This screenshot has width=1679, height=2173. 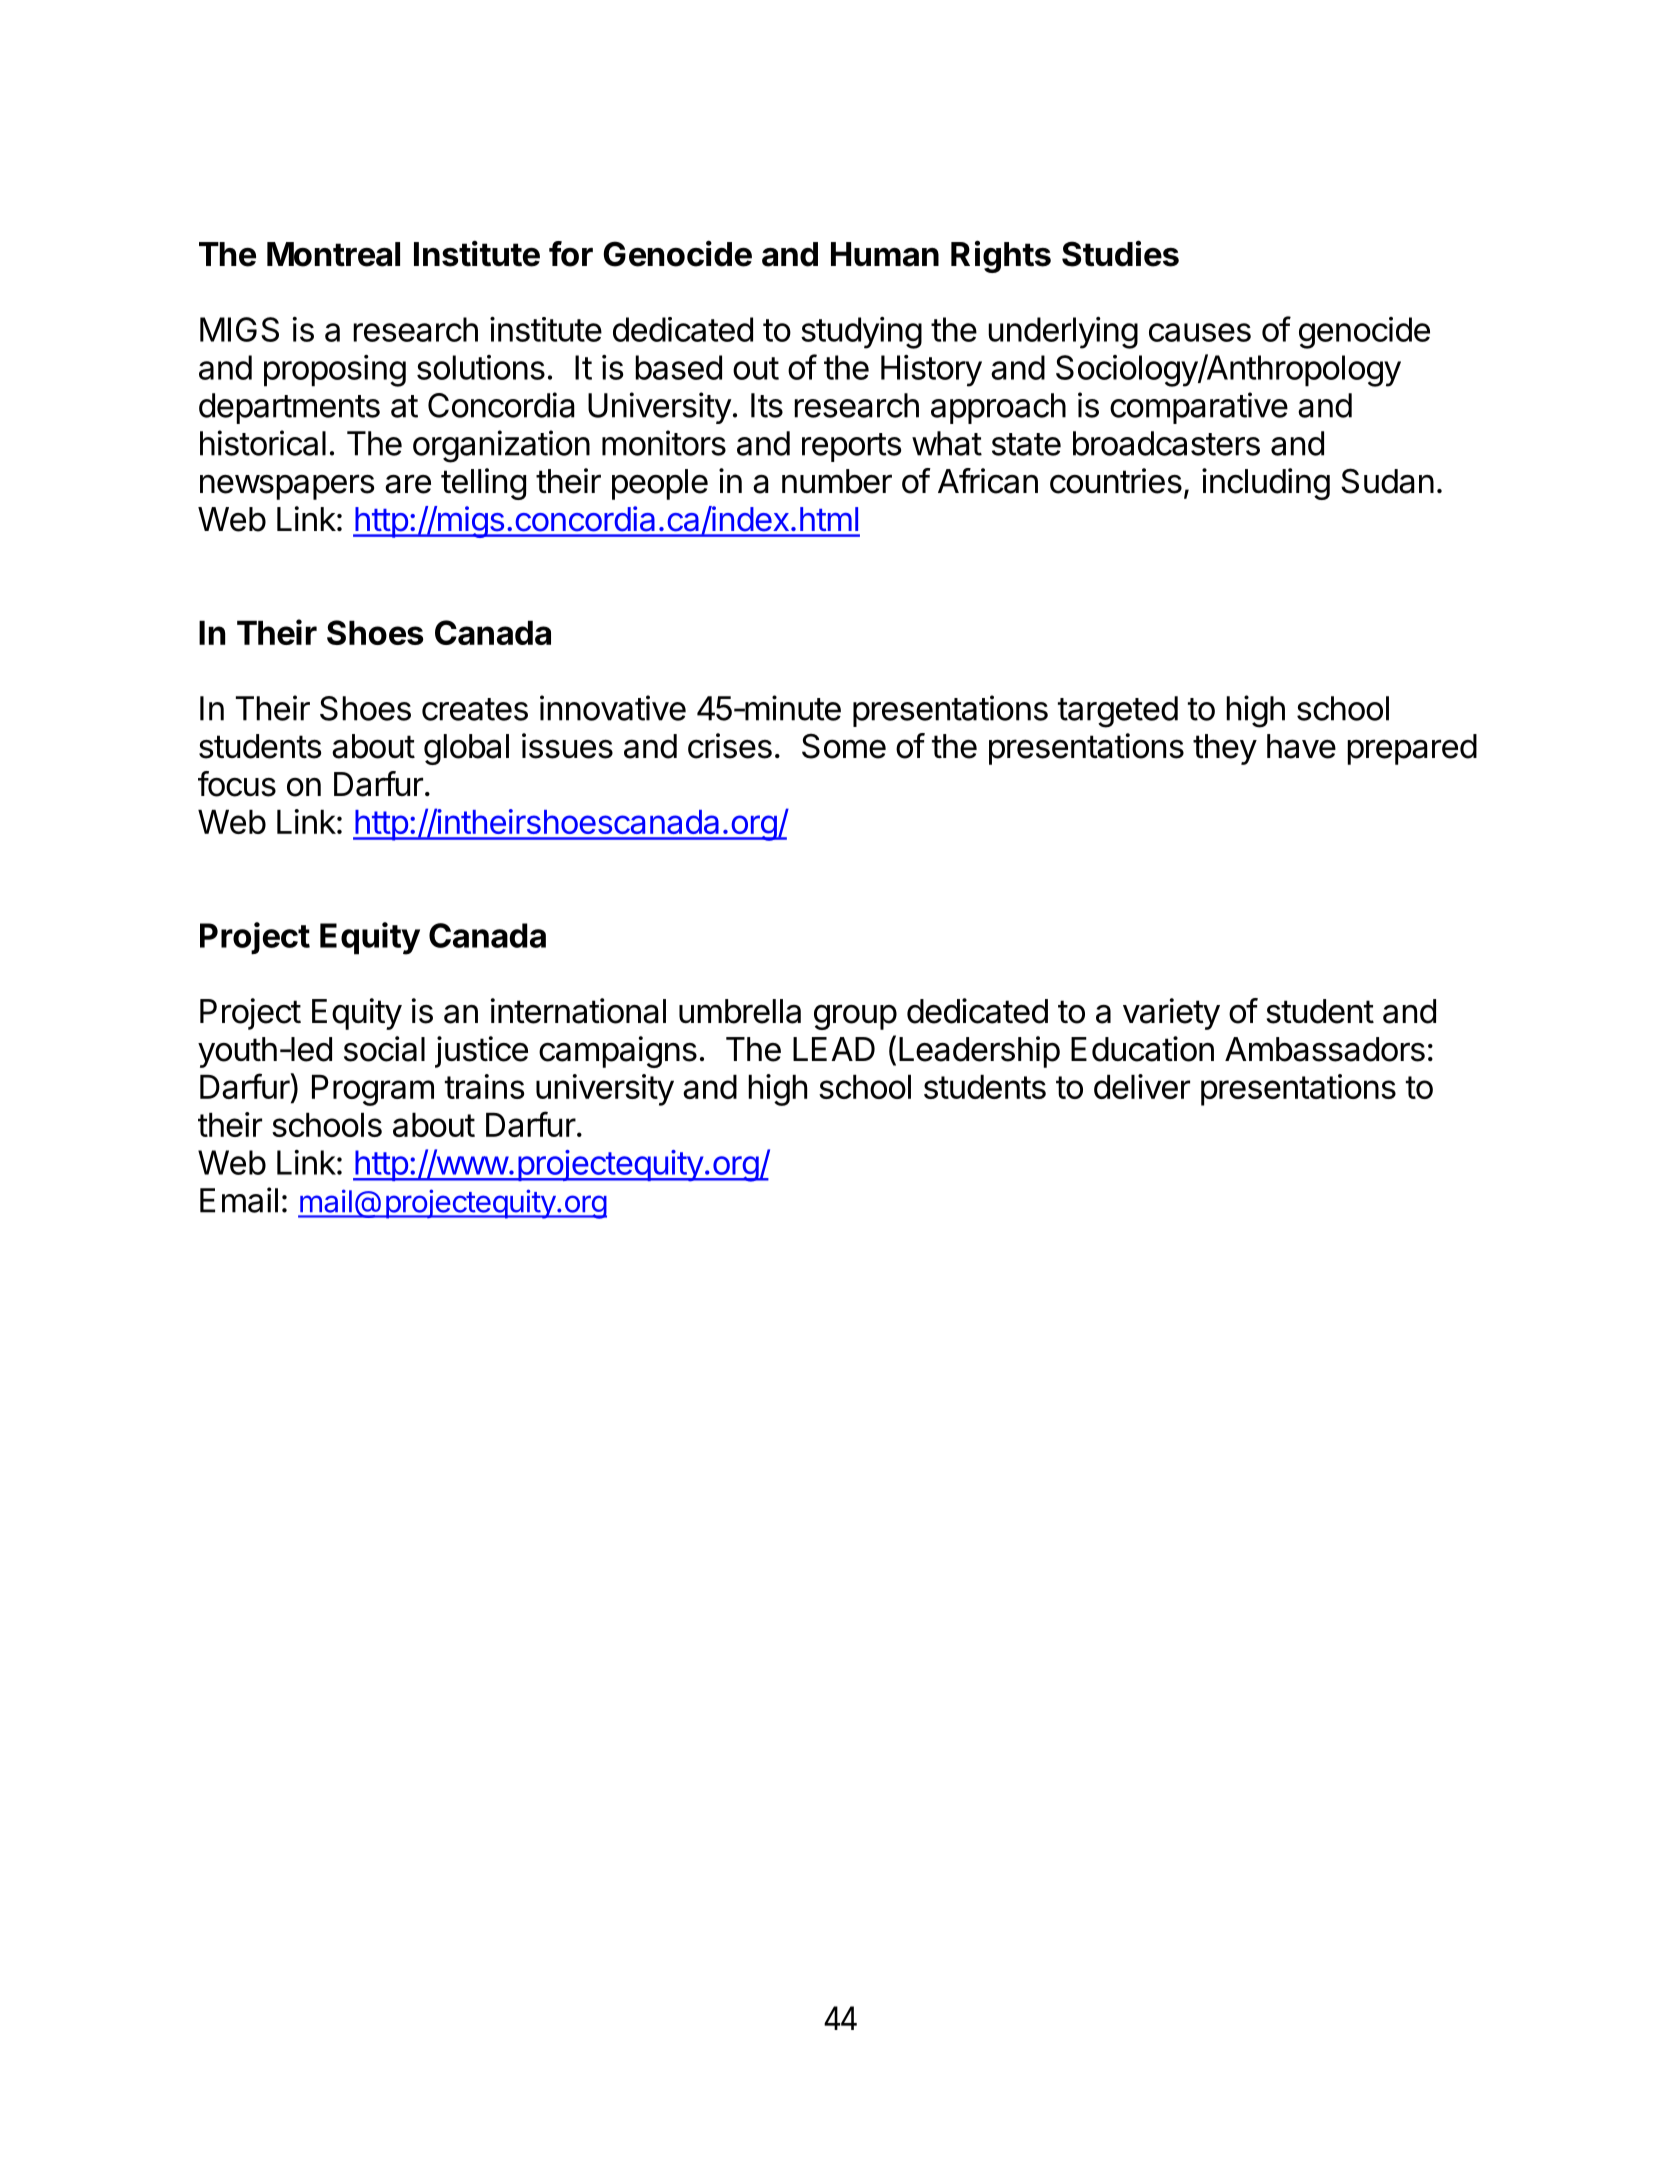 What do you see at coordinates (837, 481) in the screenshot?
I see `number` at bounding box center [837, 481].
